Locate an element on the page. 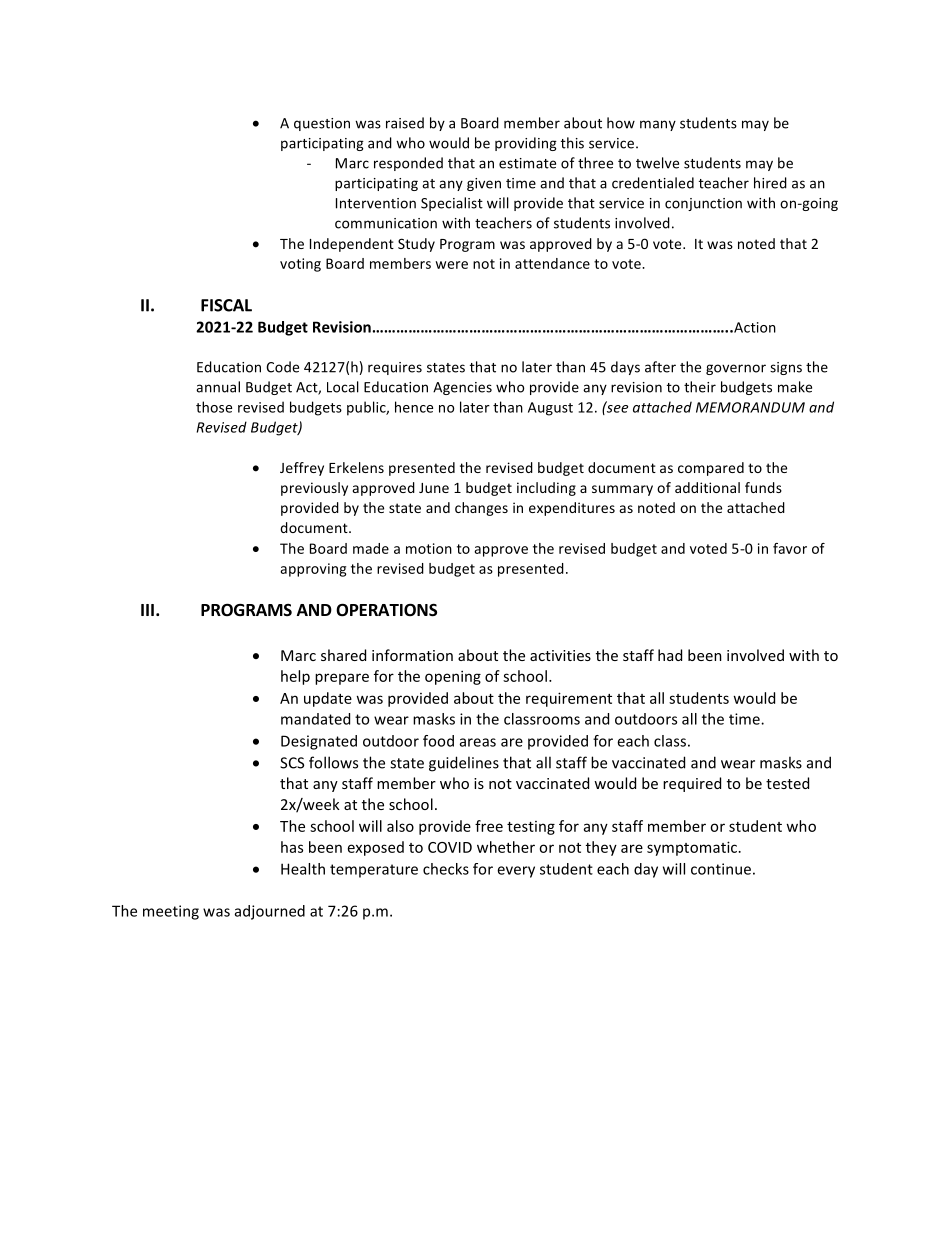 This document has width=952, height=1233. meeting is located at coordinates (171, 912).
